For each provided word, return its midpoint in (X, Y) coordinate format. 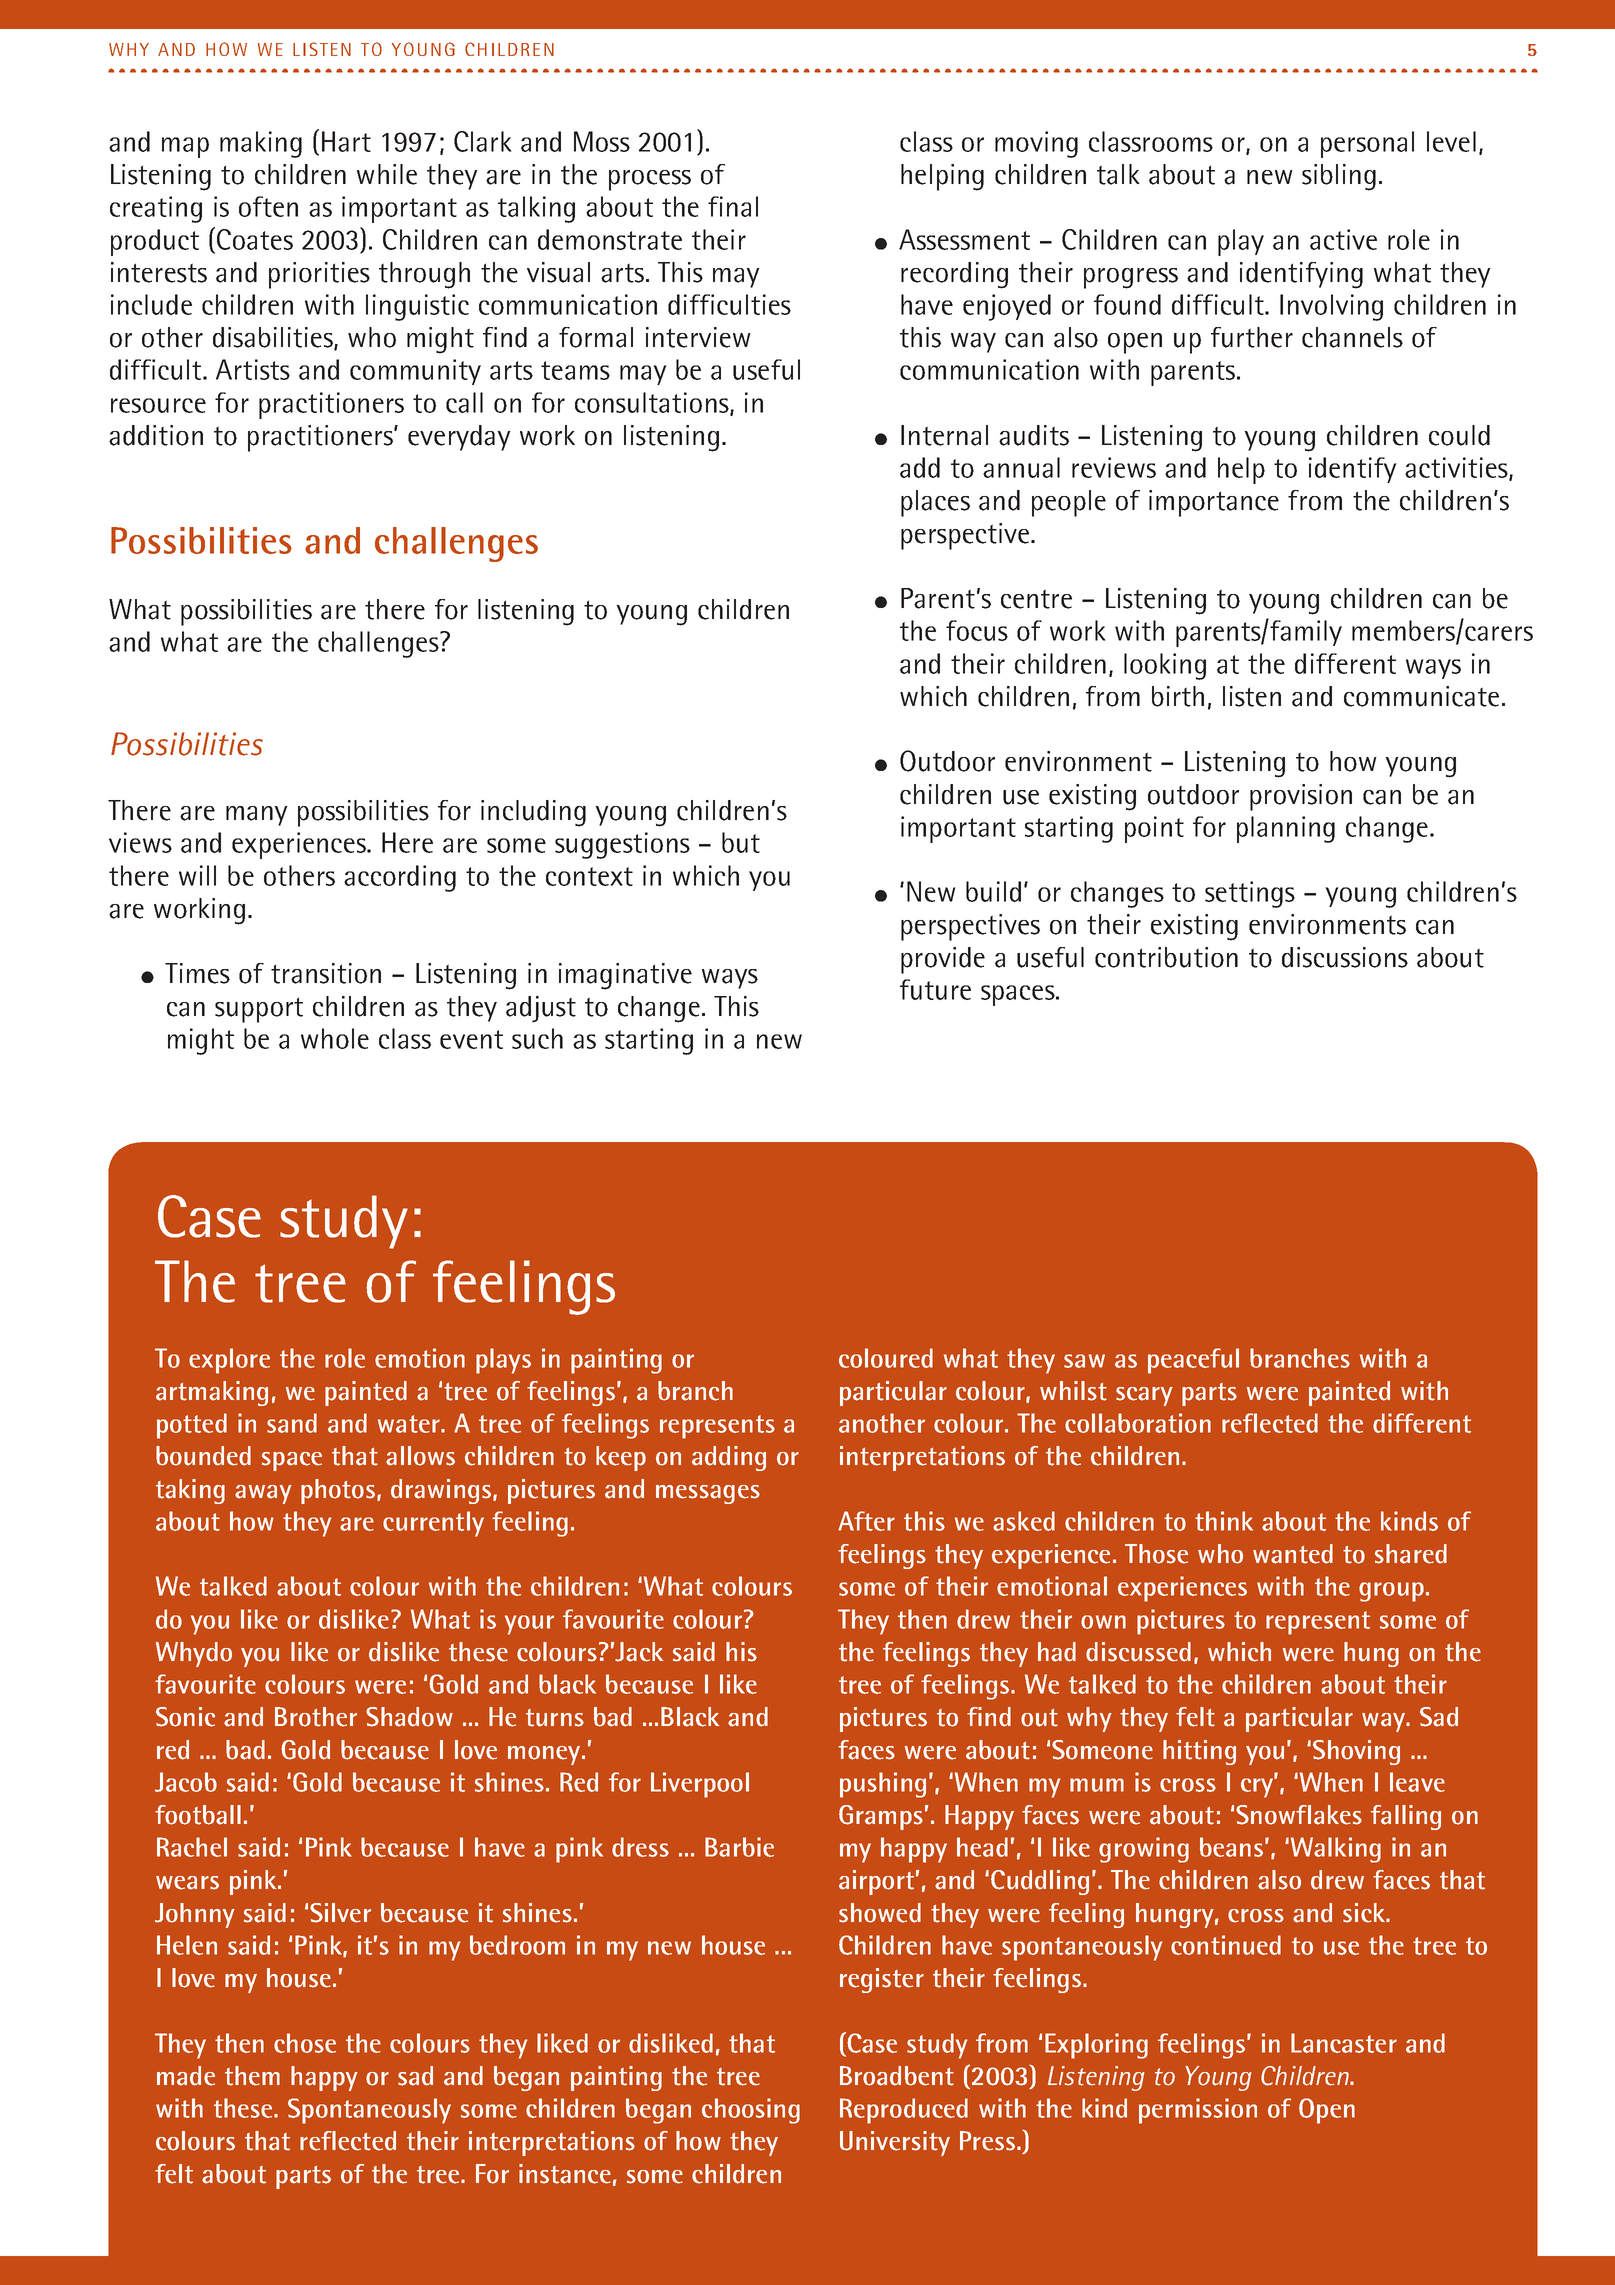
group (1391, 1592)
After (866, 1521)
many (257, 816)
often (268, 206)
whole (335, 1038)
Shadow (409, 1717)
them (252, 2076)
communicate (1421, 696)
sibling (1339, 177)
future (935, 989)
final (733, 206)
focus (977, 630)
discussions (1345, 957)
